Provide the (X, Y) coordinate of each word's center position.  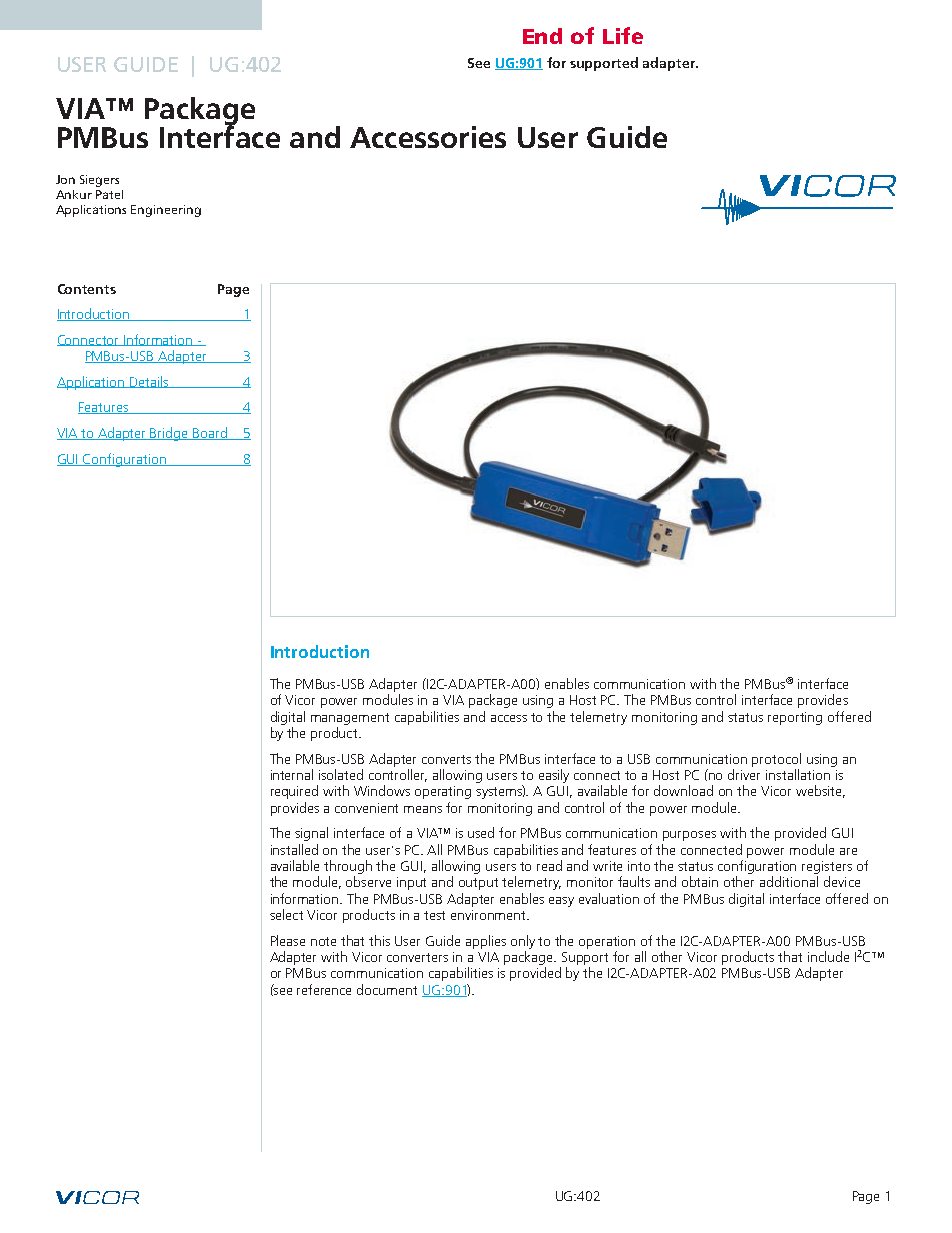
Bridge (170, 434)
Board (210, 433)
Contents (87, 289)
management (350, 719)
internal (292, 774)
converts (446, 759)
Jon (65, 179)
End (542, 36)
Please (288, 940)
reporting (795, 718)
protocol (776, 760)
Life (623, 35)
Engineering (166, 211)
